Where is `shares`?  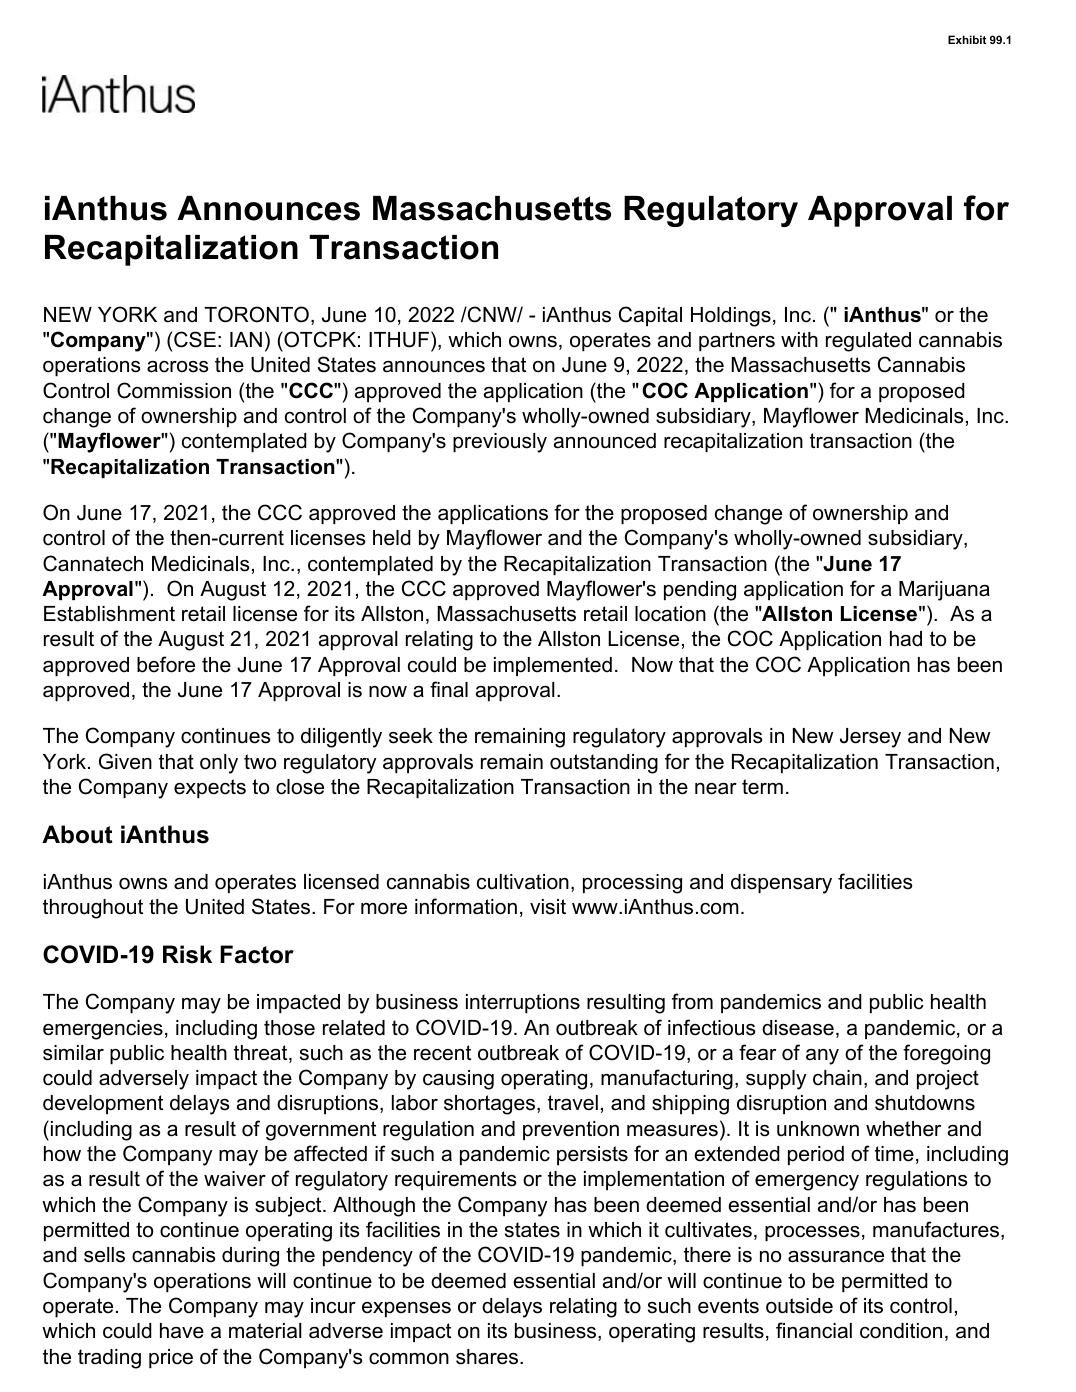 shares is located at coordinates (488, 1357).
